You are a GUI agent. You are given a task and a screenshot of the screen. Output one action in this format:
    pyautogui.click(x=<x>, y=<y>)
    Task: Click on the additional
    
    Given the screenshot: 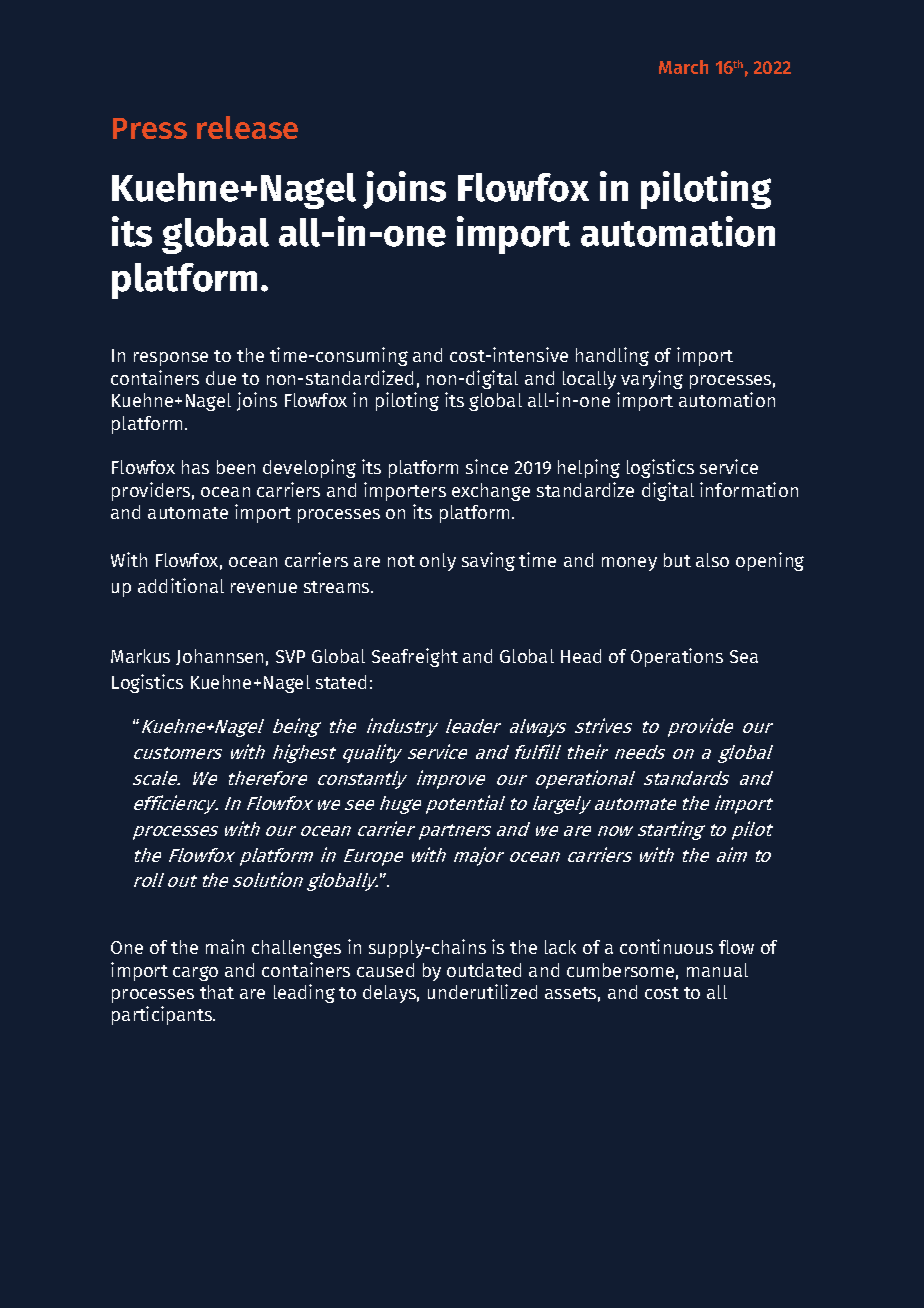 What is the action you would take?
    pyautogui.click(x=181, y=585)
